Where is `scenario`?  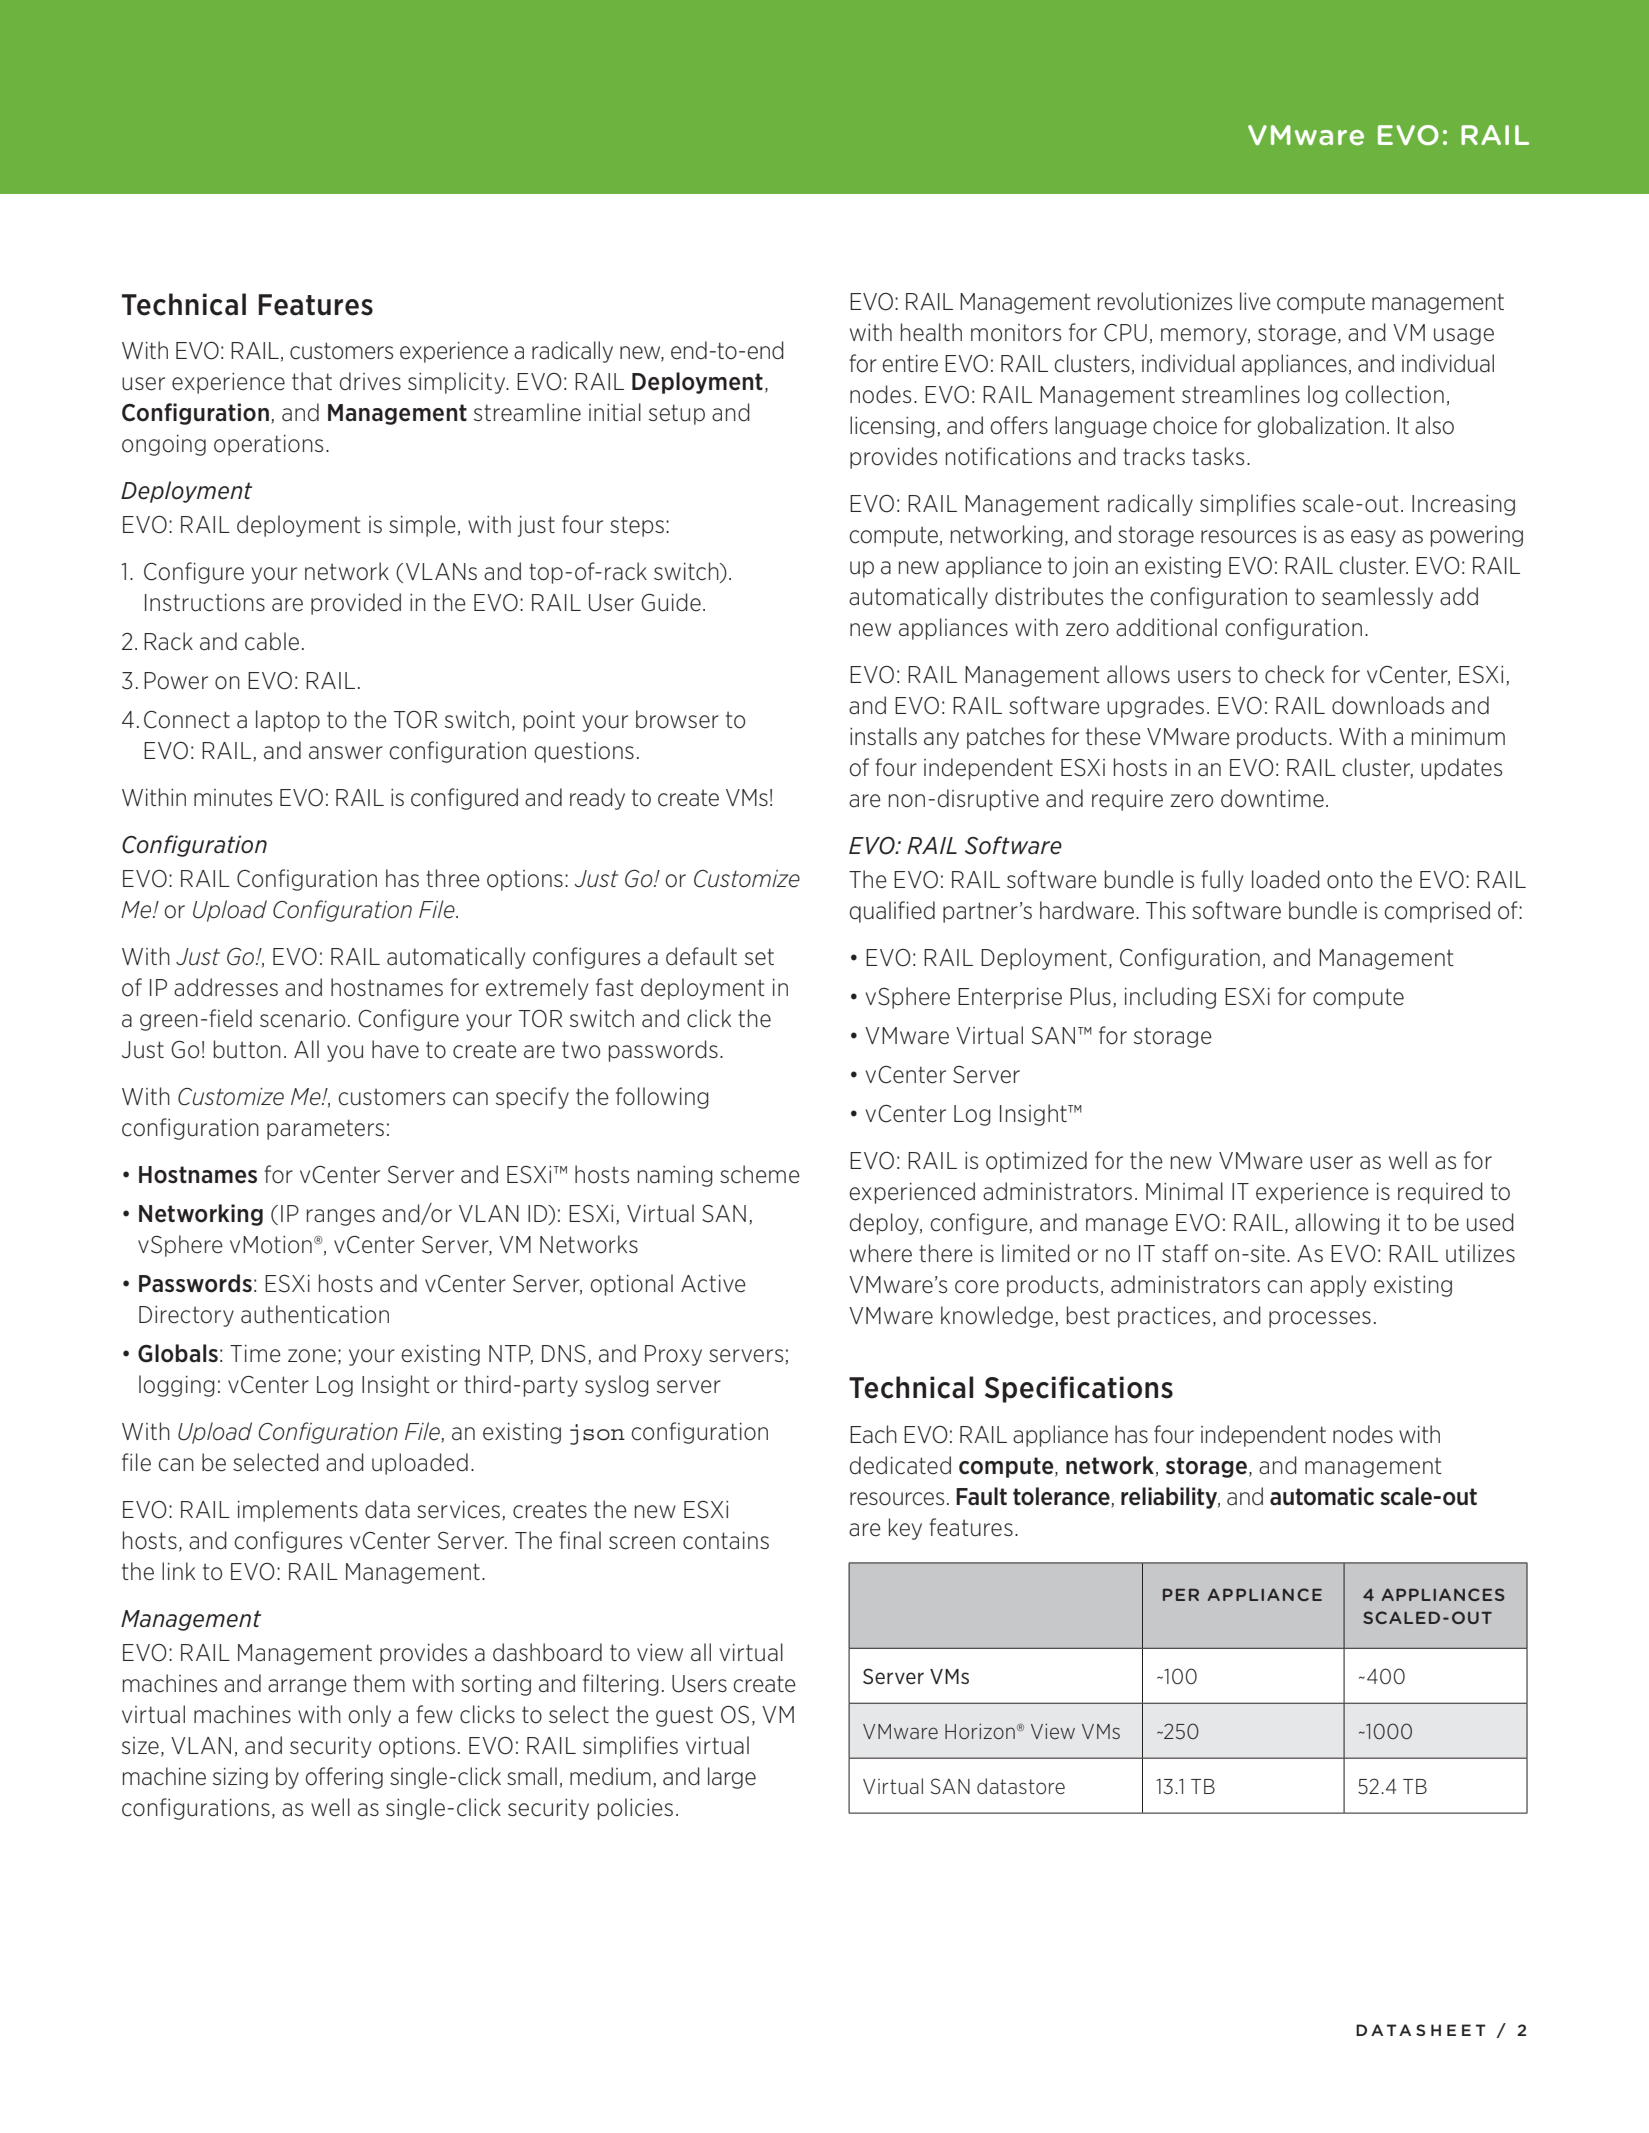 scenario is located at coordinates (302, 1019).
